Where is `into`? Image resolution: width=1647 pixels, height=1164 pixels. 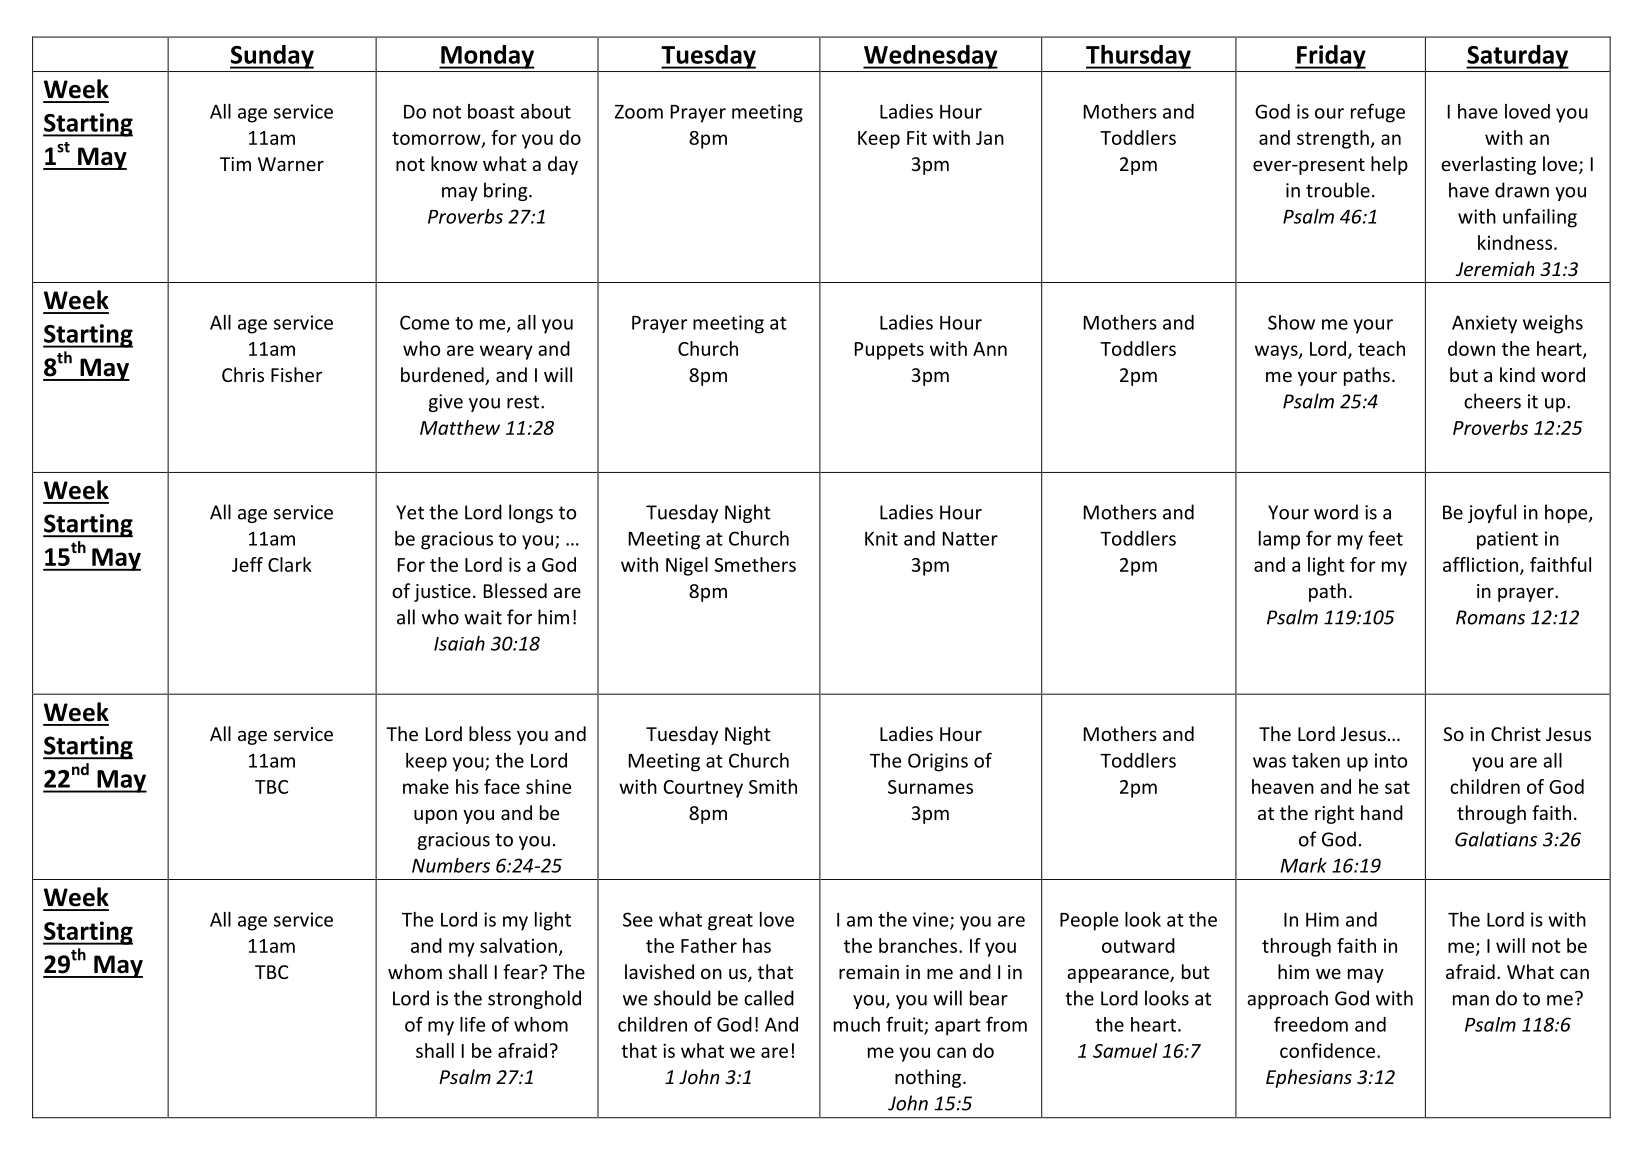
into is located at coordinates (1391, 760).
